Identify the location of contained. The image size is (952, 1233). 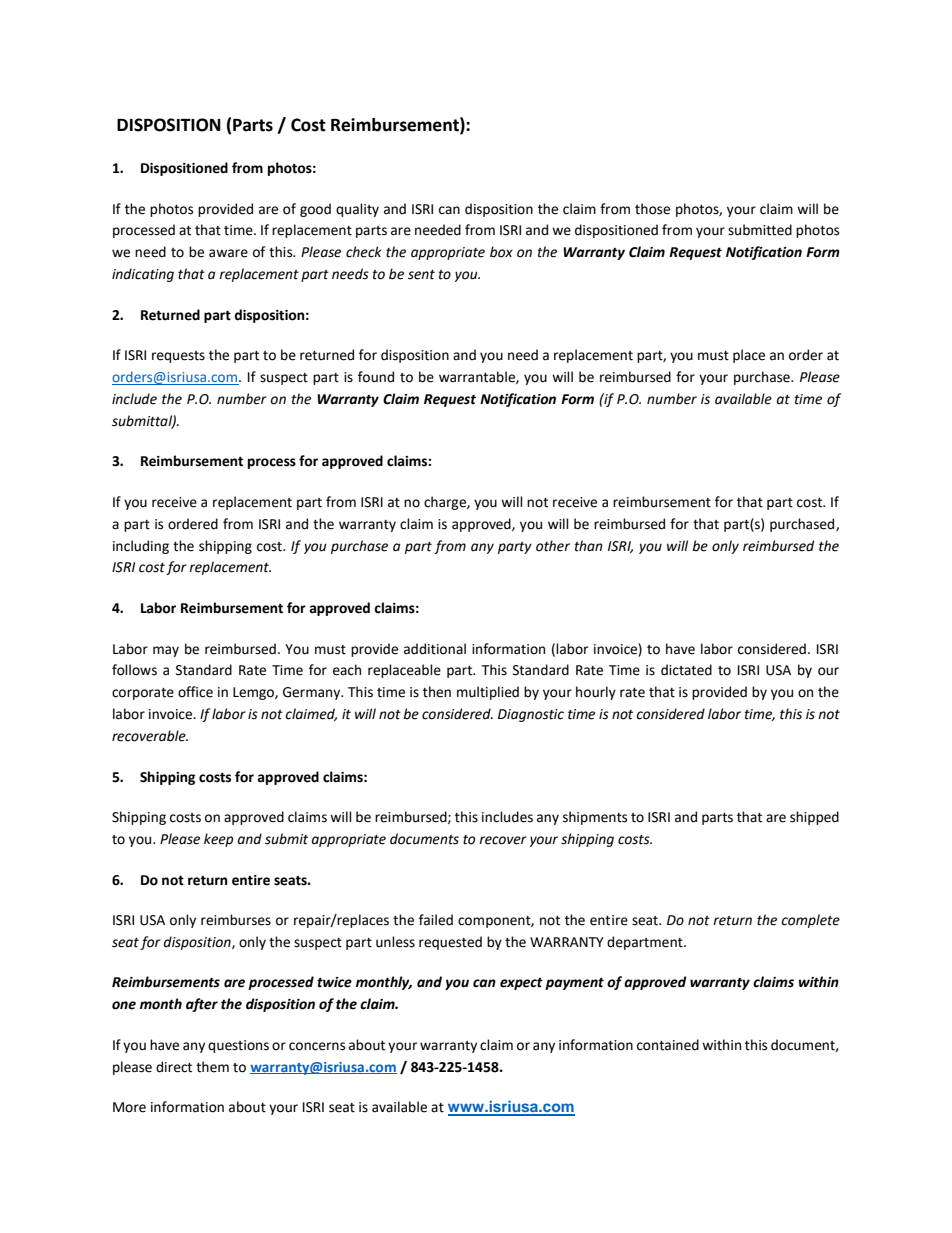
(668, 1045).
